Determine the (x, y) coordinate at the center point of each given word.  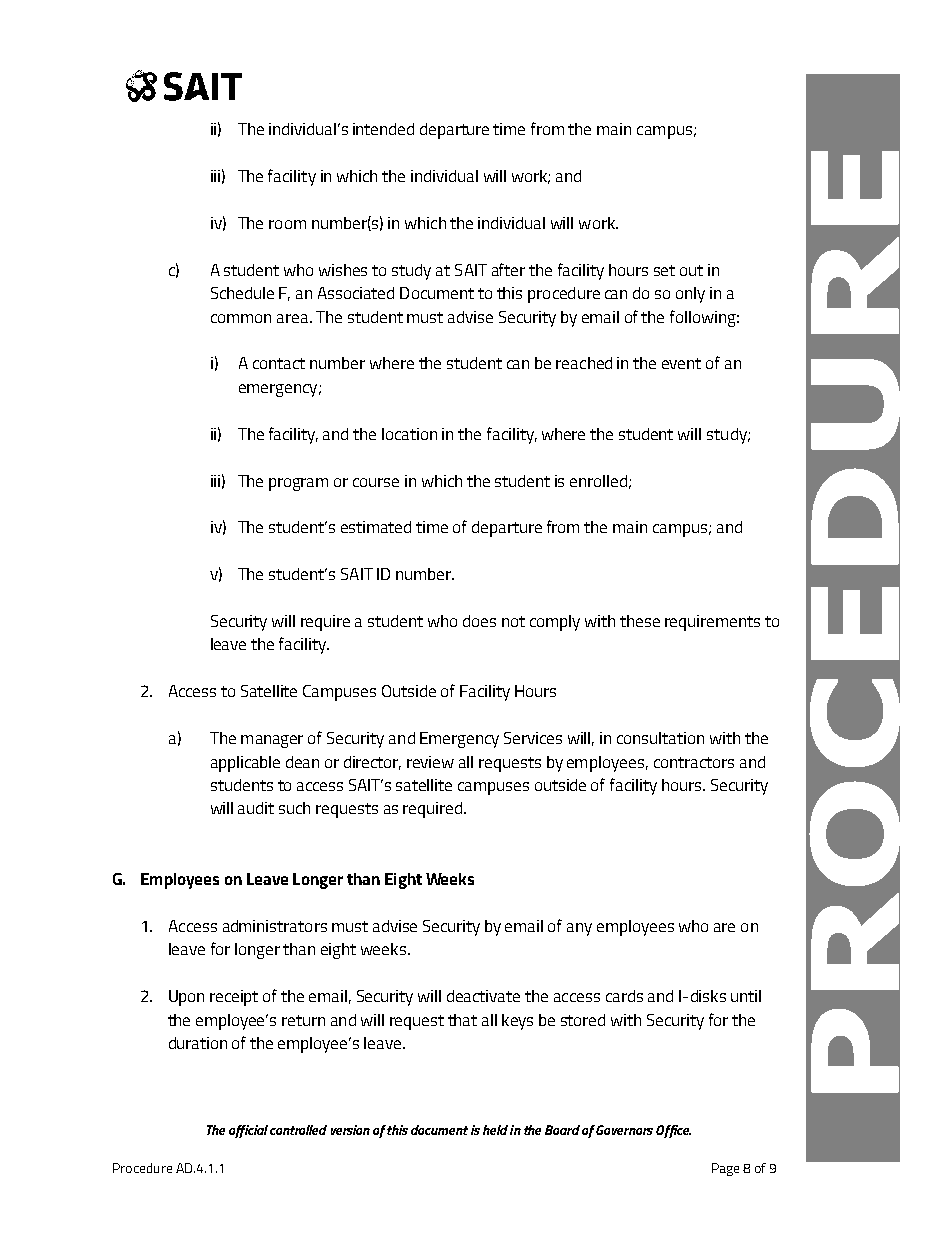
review (430, 762)
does (479, 621)
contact (279, 363)
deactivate (483, 996)
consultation (660, 738)
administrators (275, 926)
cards (624, 996)
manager (272, 741)
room (287, 224)
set (664, 270)
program (298, 484)
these (640, 621)
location (409, 434)
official (248, 1131)
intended (383, 129)
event (681, 363)
